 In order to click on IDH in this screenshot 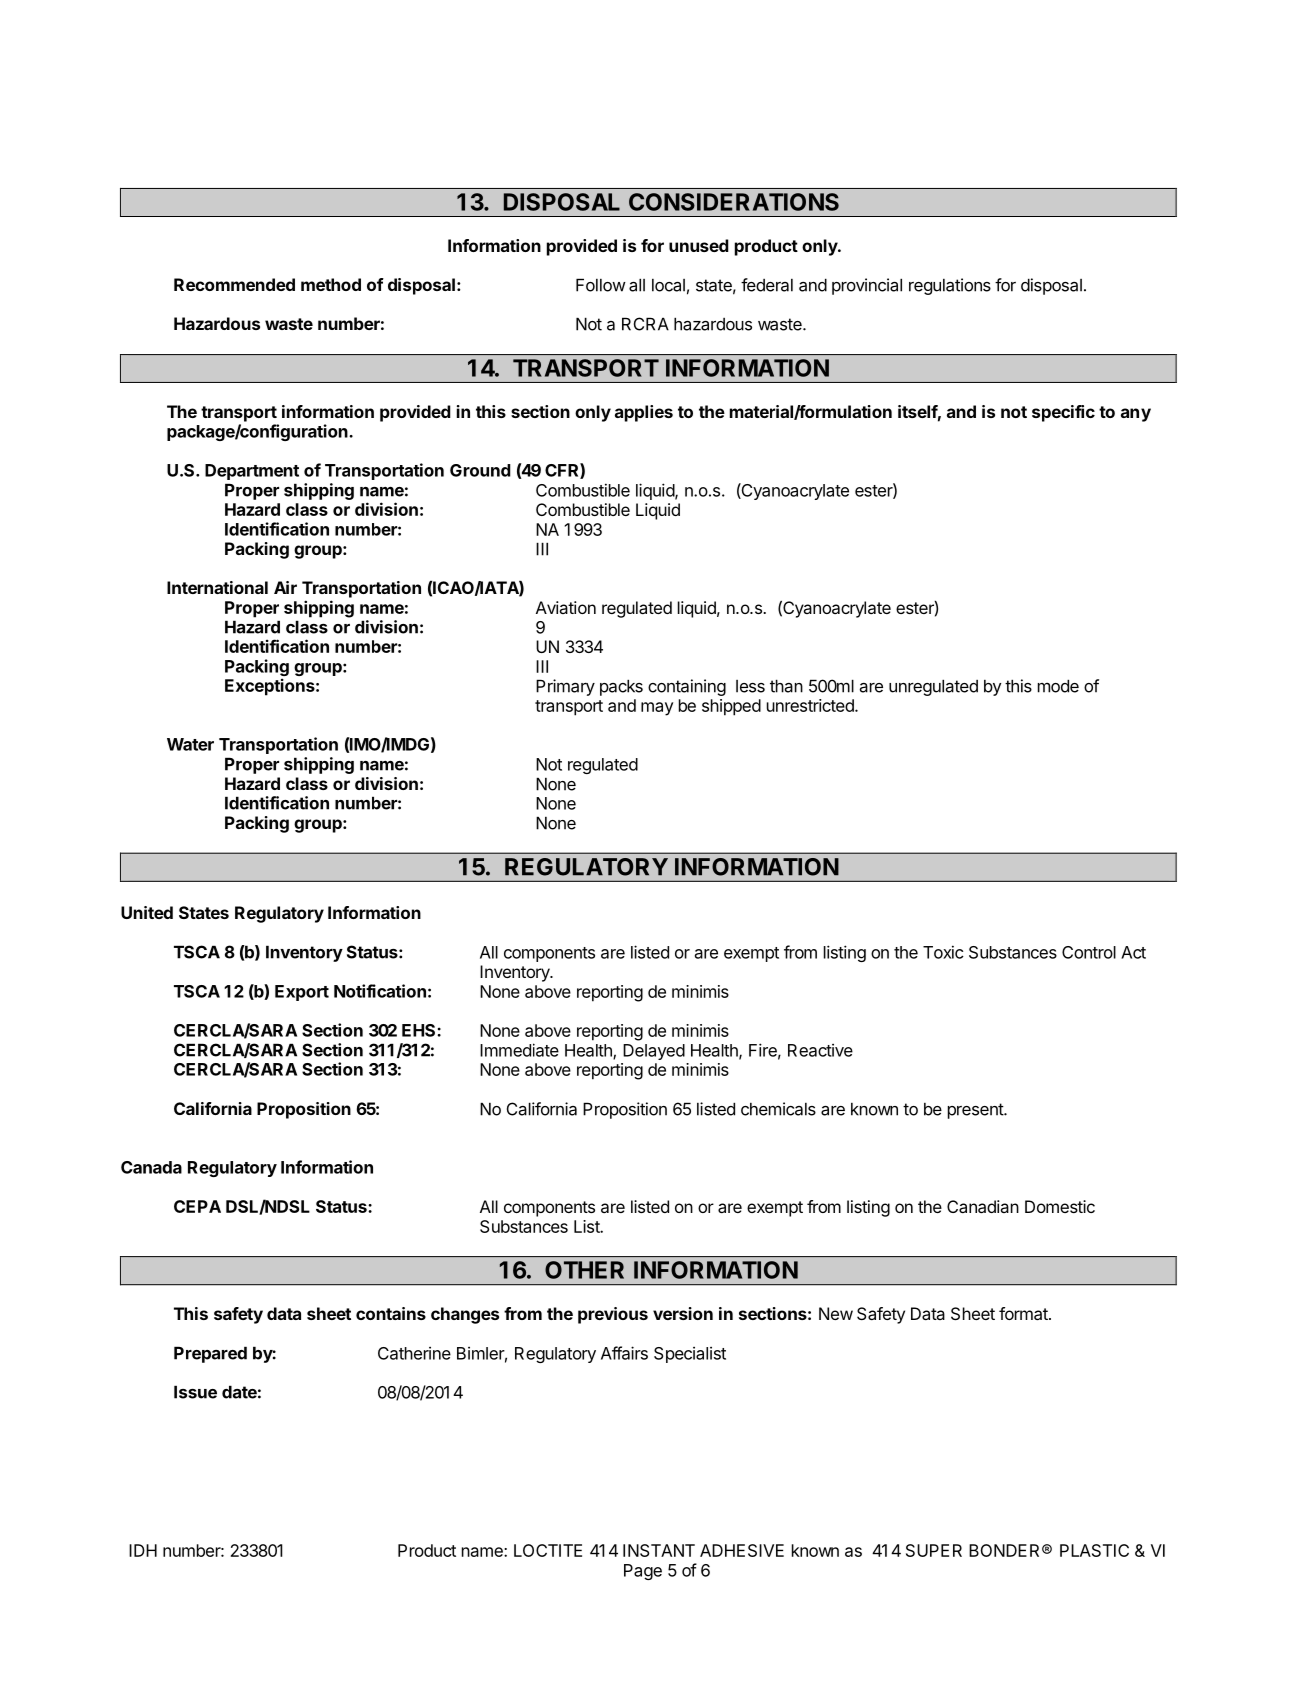, I will do `click(143, 1550)`.
